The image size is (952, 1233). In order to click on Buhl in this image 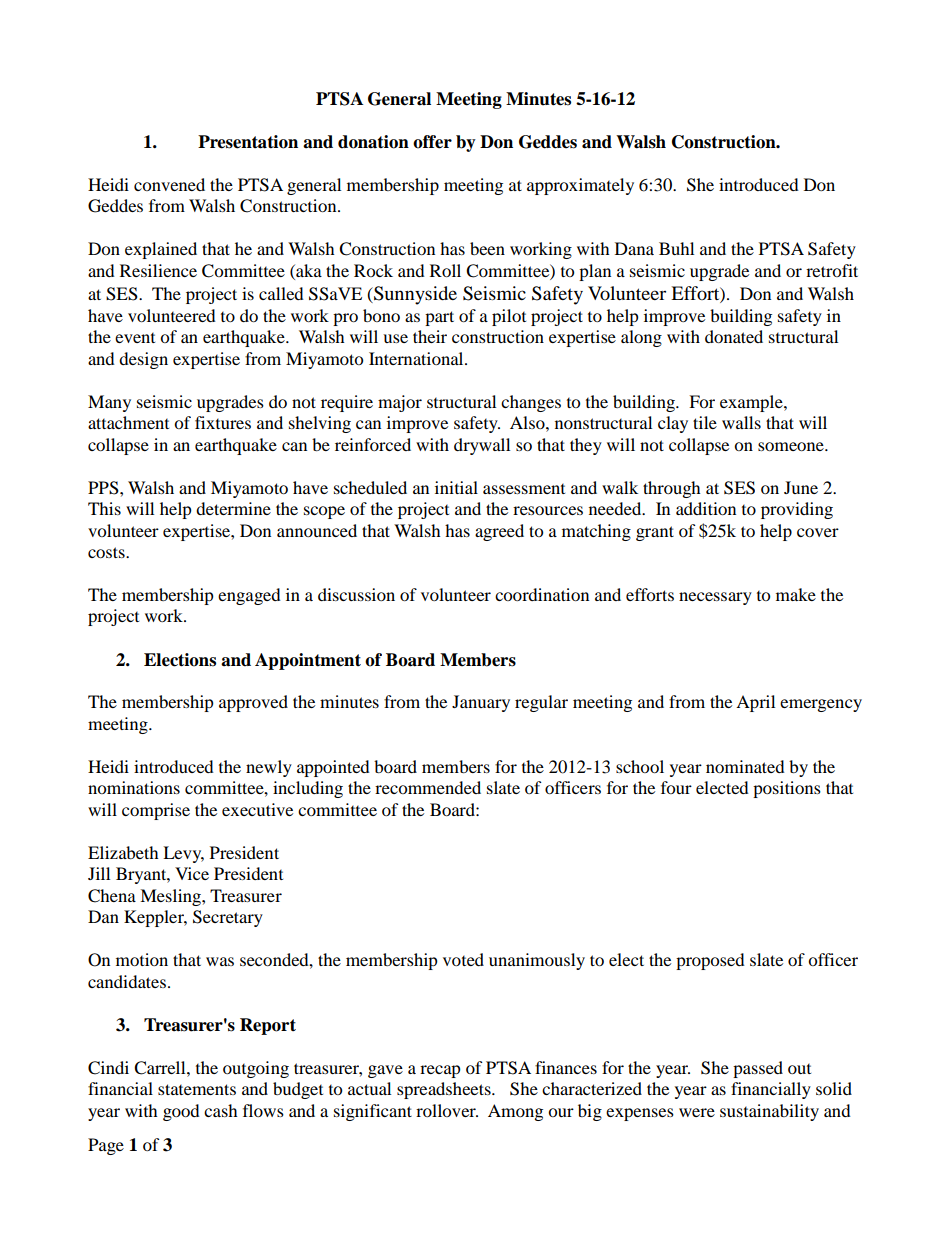, I will do `click(676, 248)`.
